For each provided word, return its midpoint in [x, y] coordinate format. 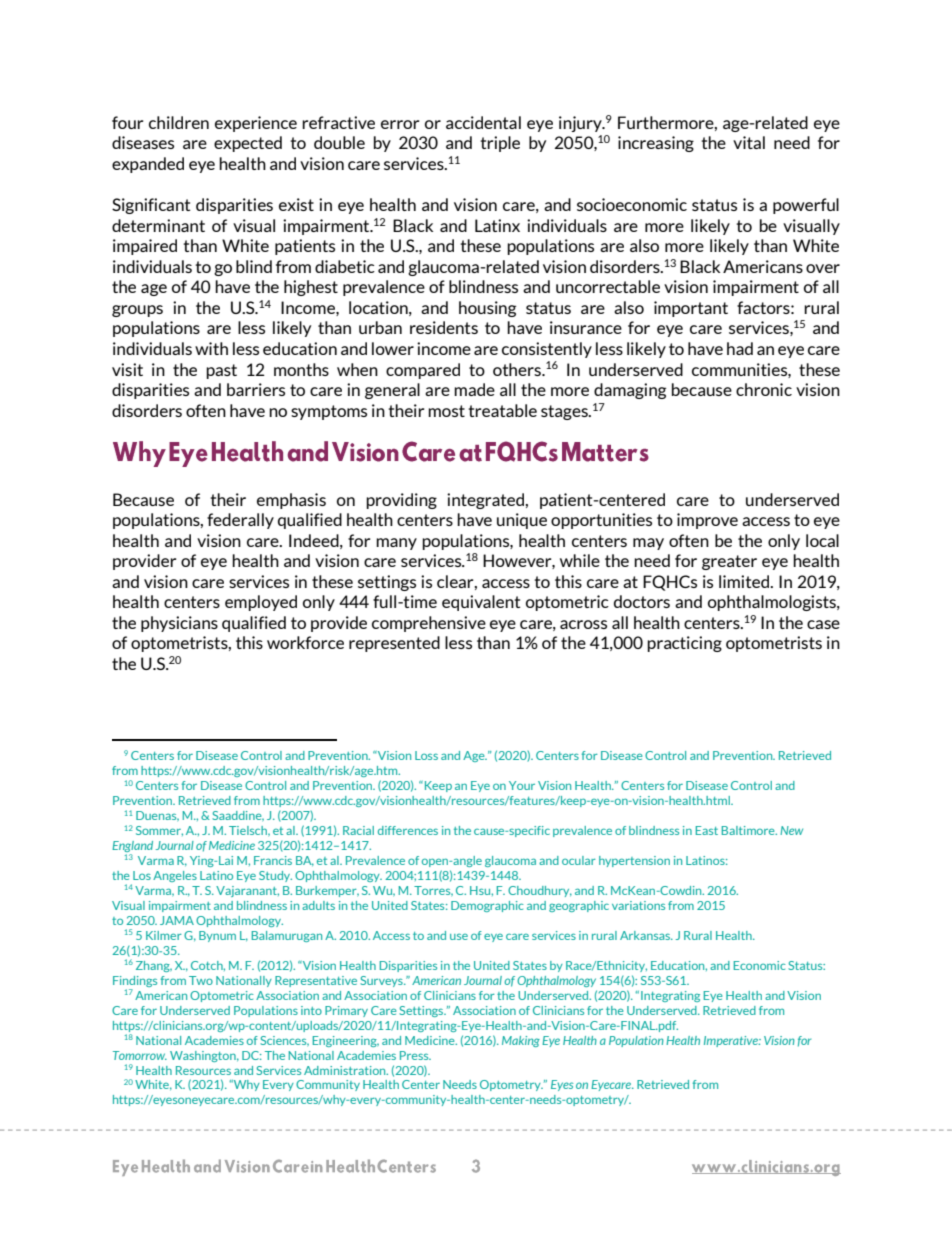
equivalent [481, 603]
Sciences [284, 1041]
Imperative [732, 1041]
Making [521, 1041]
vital [749, 142]
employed [261, 603]
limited [745, 581]
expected [248, 144]
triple [500, 144]
